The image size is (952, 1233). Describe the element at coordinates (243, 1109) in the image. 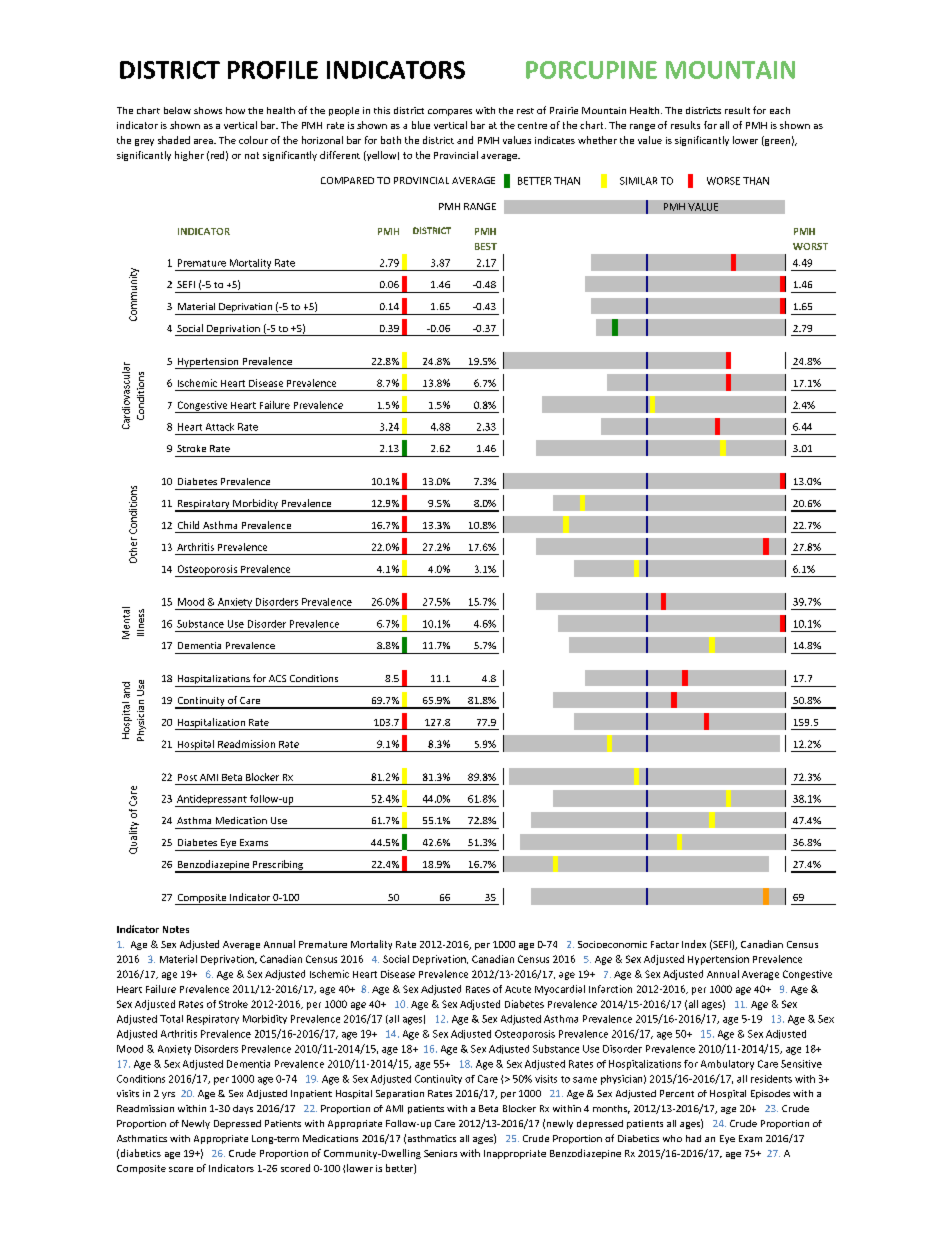

I see `days` at that location.
